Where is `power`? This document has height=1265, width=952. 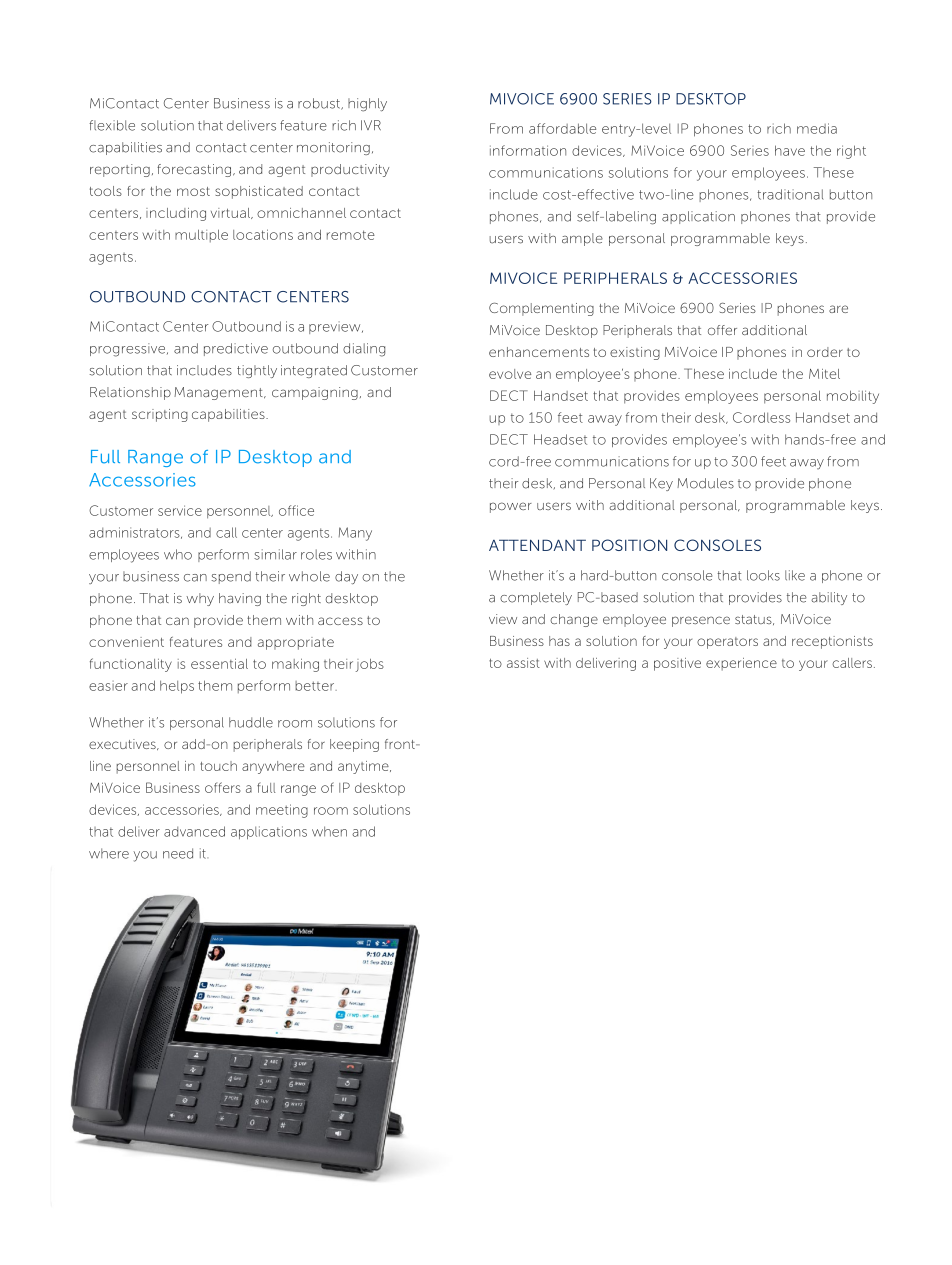 power is located at coordinates (511, 507).
